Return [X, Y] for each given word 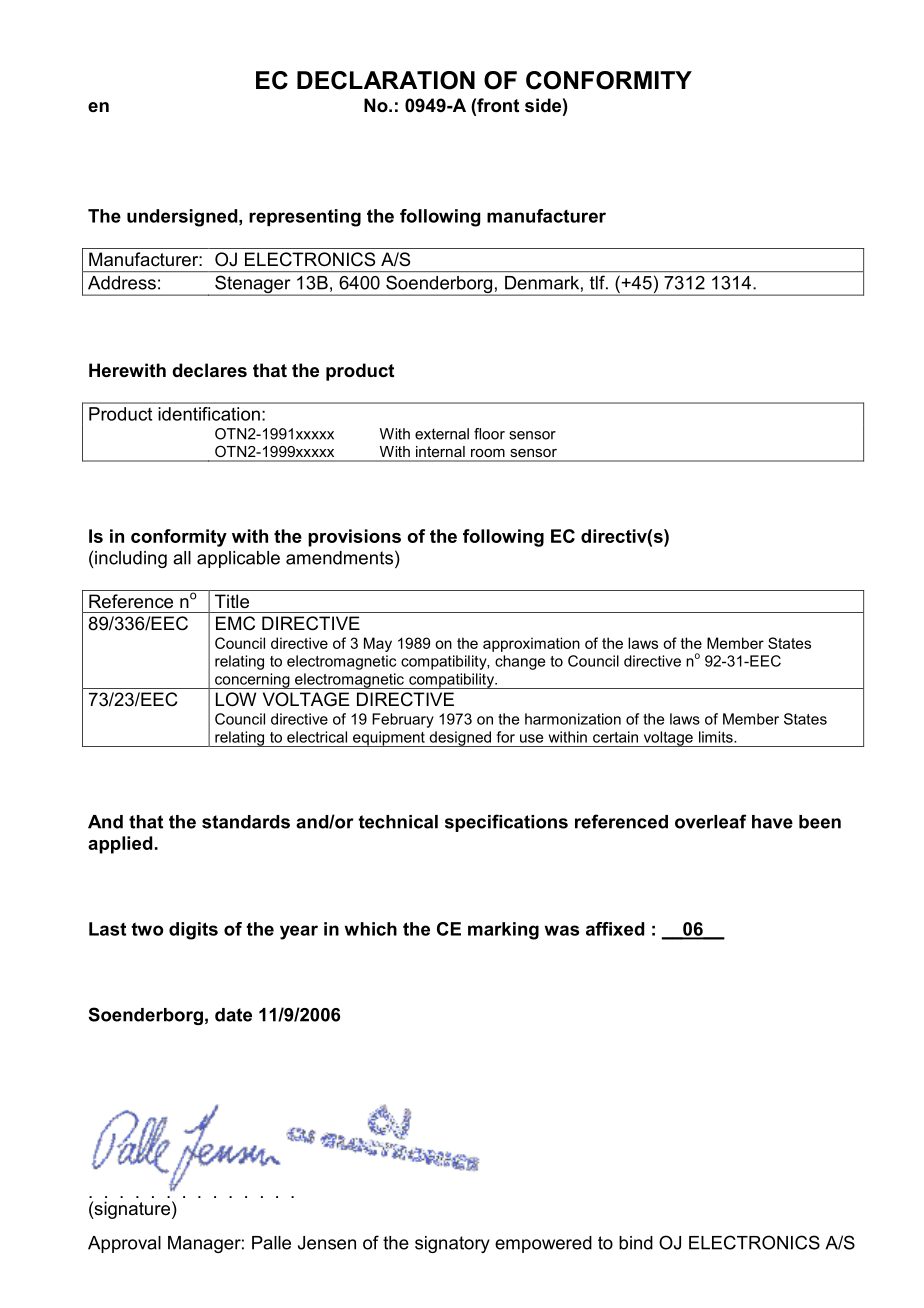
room [487, 453]
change [520, 662]
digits [193, 931]
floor [489, 434]
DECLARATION [386, 80]
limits [717, 737]
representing [305, 218]
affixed [615, 929]
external [442, 434]
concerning [252, 681]
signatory [452, 1244]
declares [209, 370]
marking [503, 931]
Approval [124, 1244]
